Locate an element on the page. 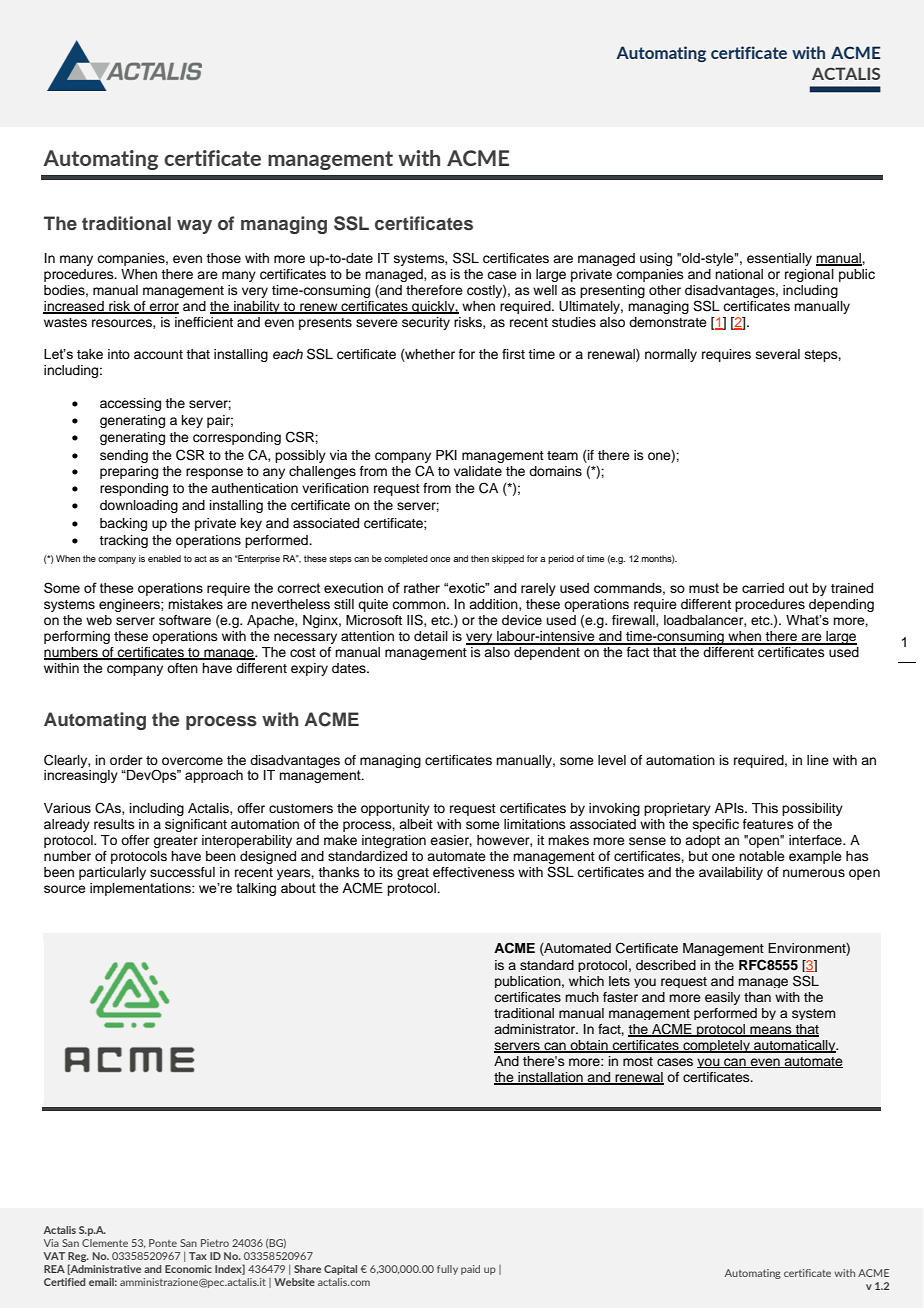 This page has width=924, height=1308. effectiveness is located at coordinates (474, 872).
